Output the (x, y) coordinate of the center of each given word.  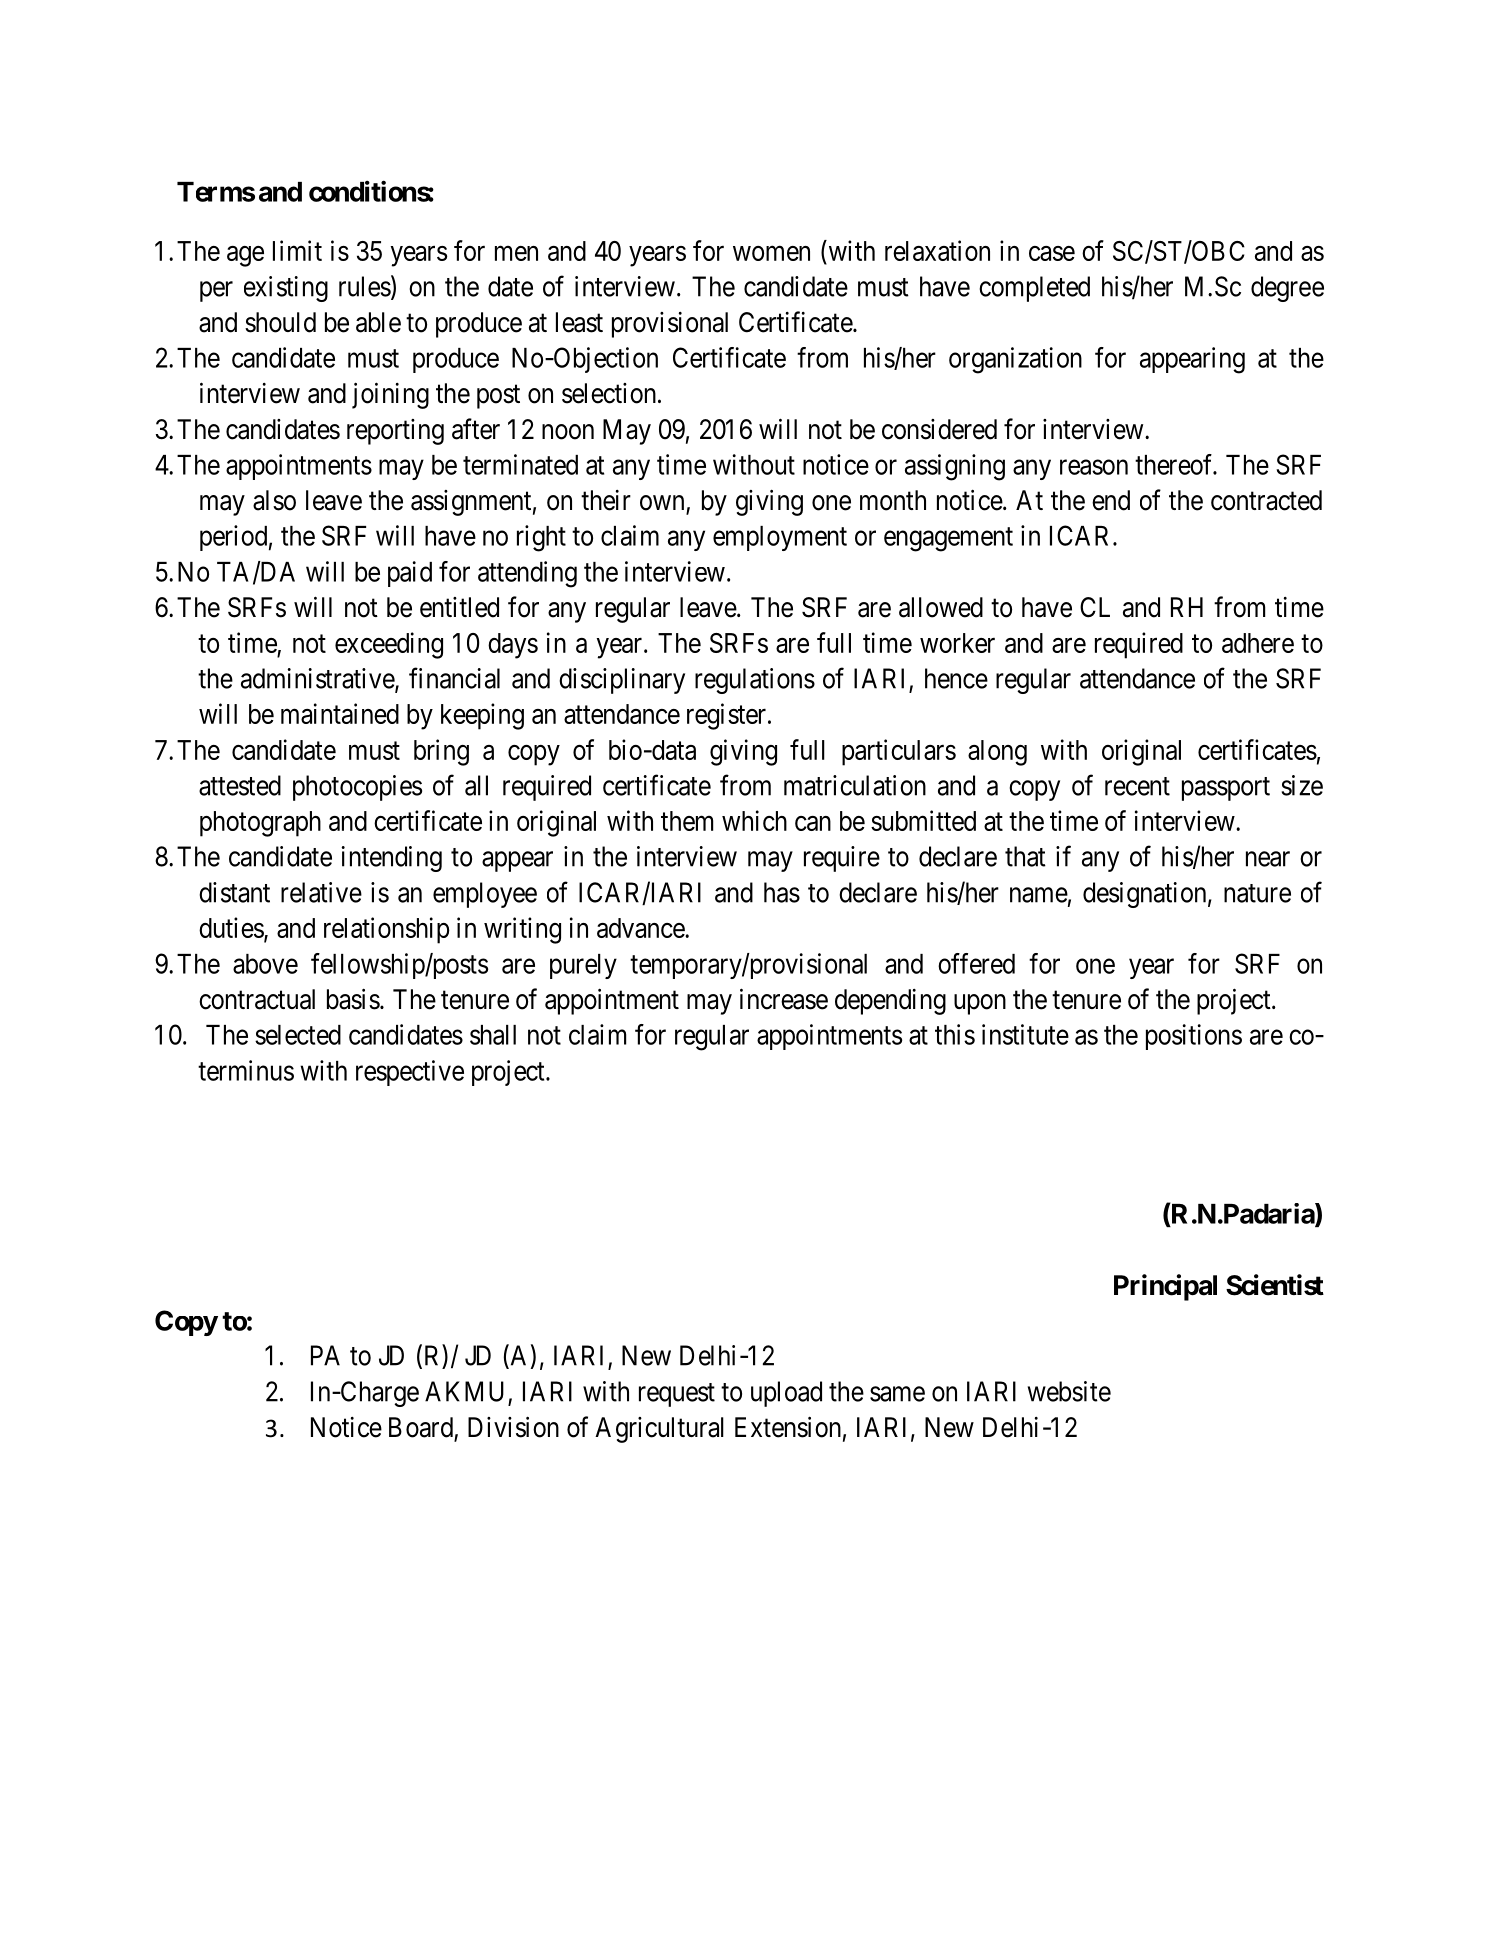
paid (410, 574)
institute (1025, 1034)
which (754, 820)
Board (422, 1428)
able (378, 322)
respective (410, 1073)
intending (391, 859)
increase (784, 999)
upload (786, 1394)
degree (1287, 289)
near (1268, 859)
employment (780, 538)
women (771, 253)
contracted (1266, 500)
